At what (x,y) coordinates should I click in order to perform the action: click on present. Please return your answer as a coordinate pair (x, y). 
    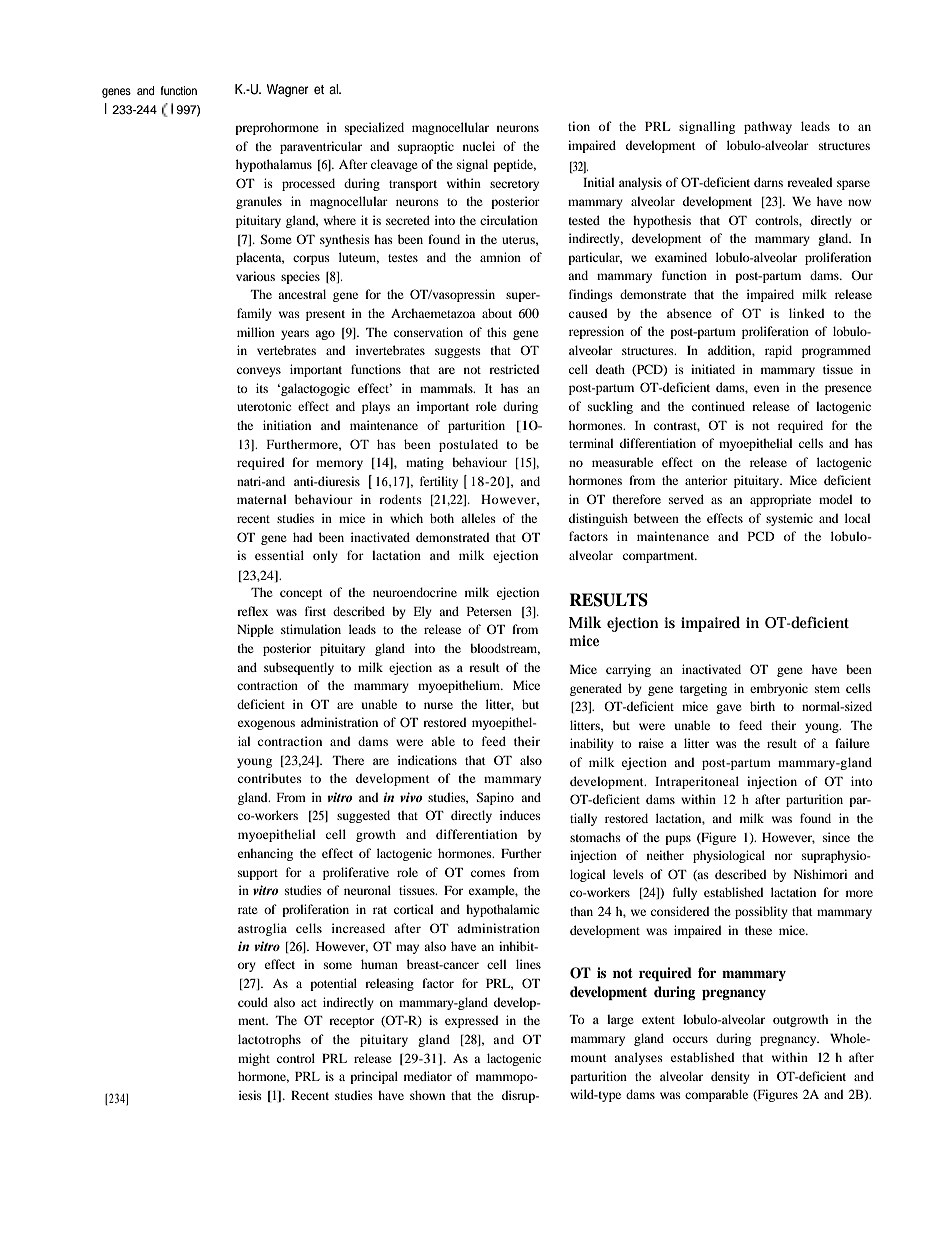
    Looking at the image, I should click on (325, 315).
